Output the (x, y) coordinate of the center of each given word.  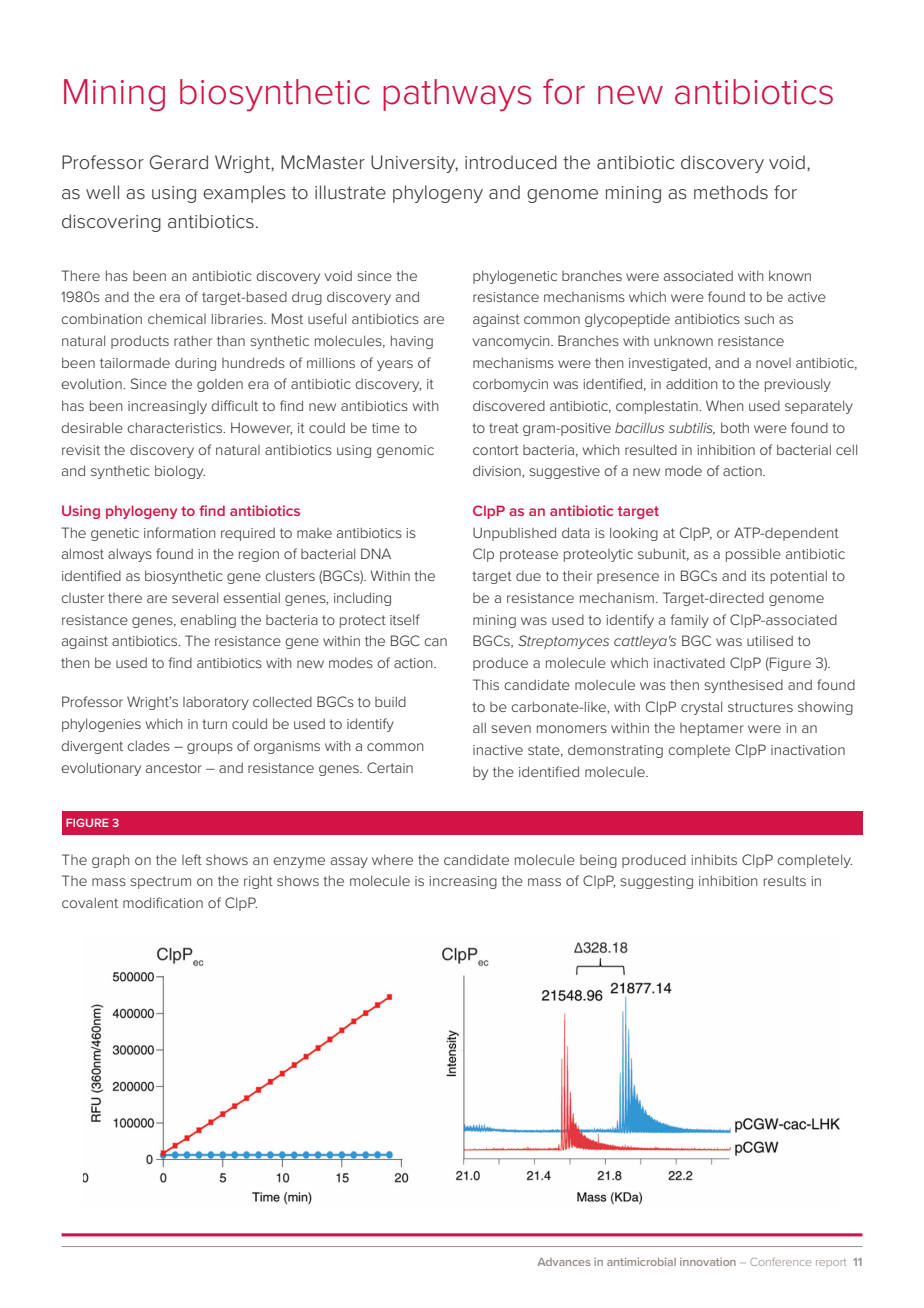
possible (753, 555)
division (498, 471)
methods (731, 192)
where (392, 859)
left (192, 859)
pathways (457, 95)
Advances (563, 1262)
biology (180, 472)
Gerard (178, 162)
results (785, 880)
